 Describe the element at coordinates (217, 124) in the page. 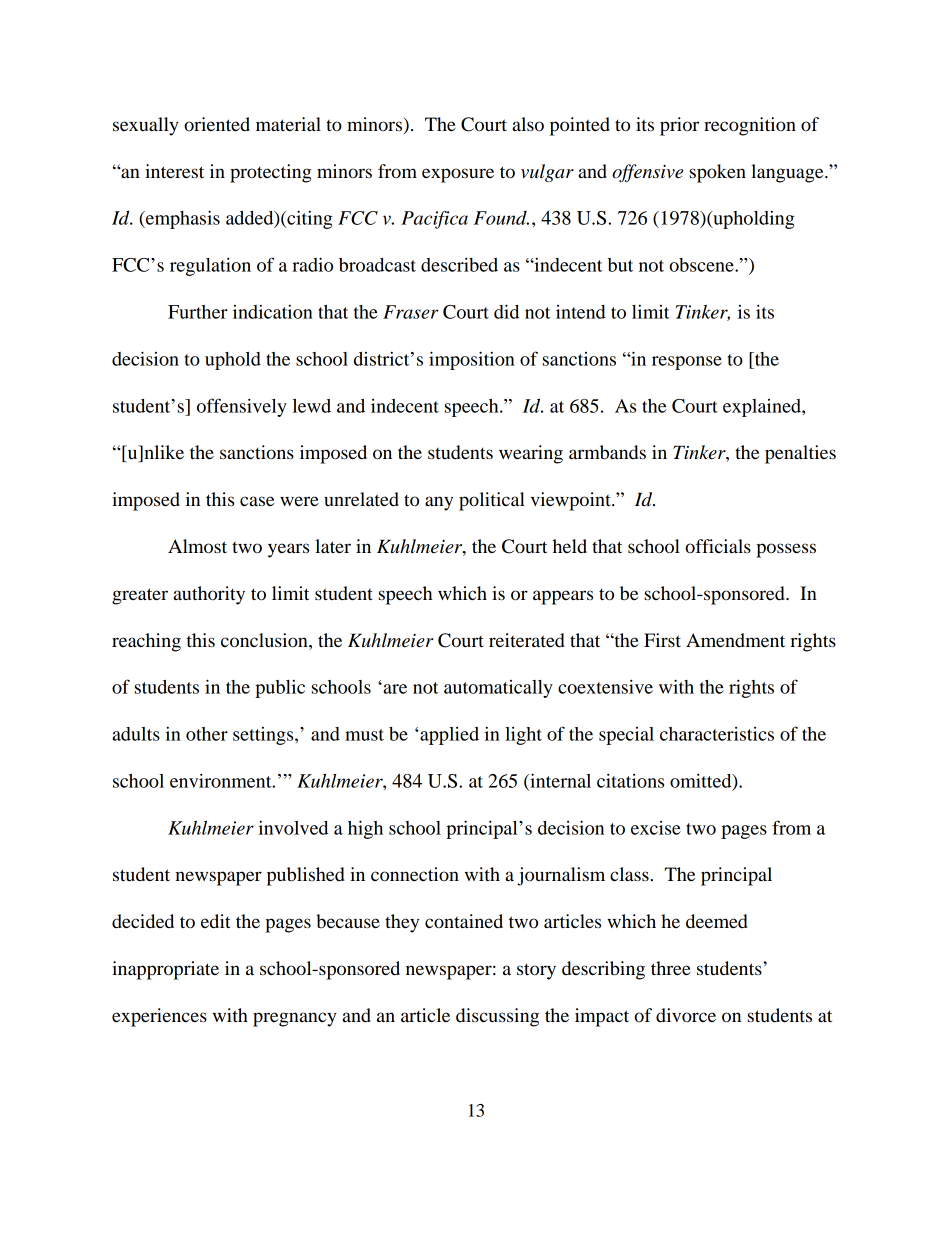

I see `oriented` at that location.
